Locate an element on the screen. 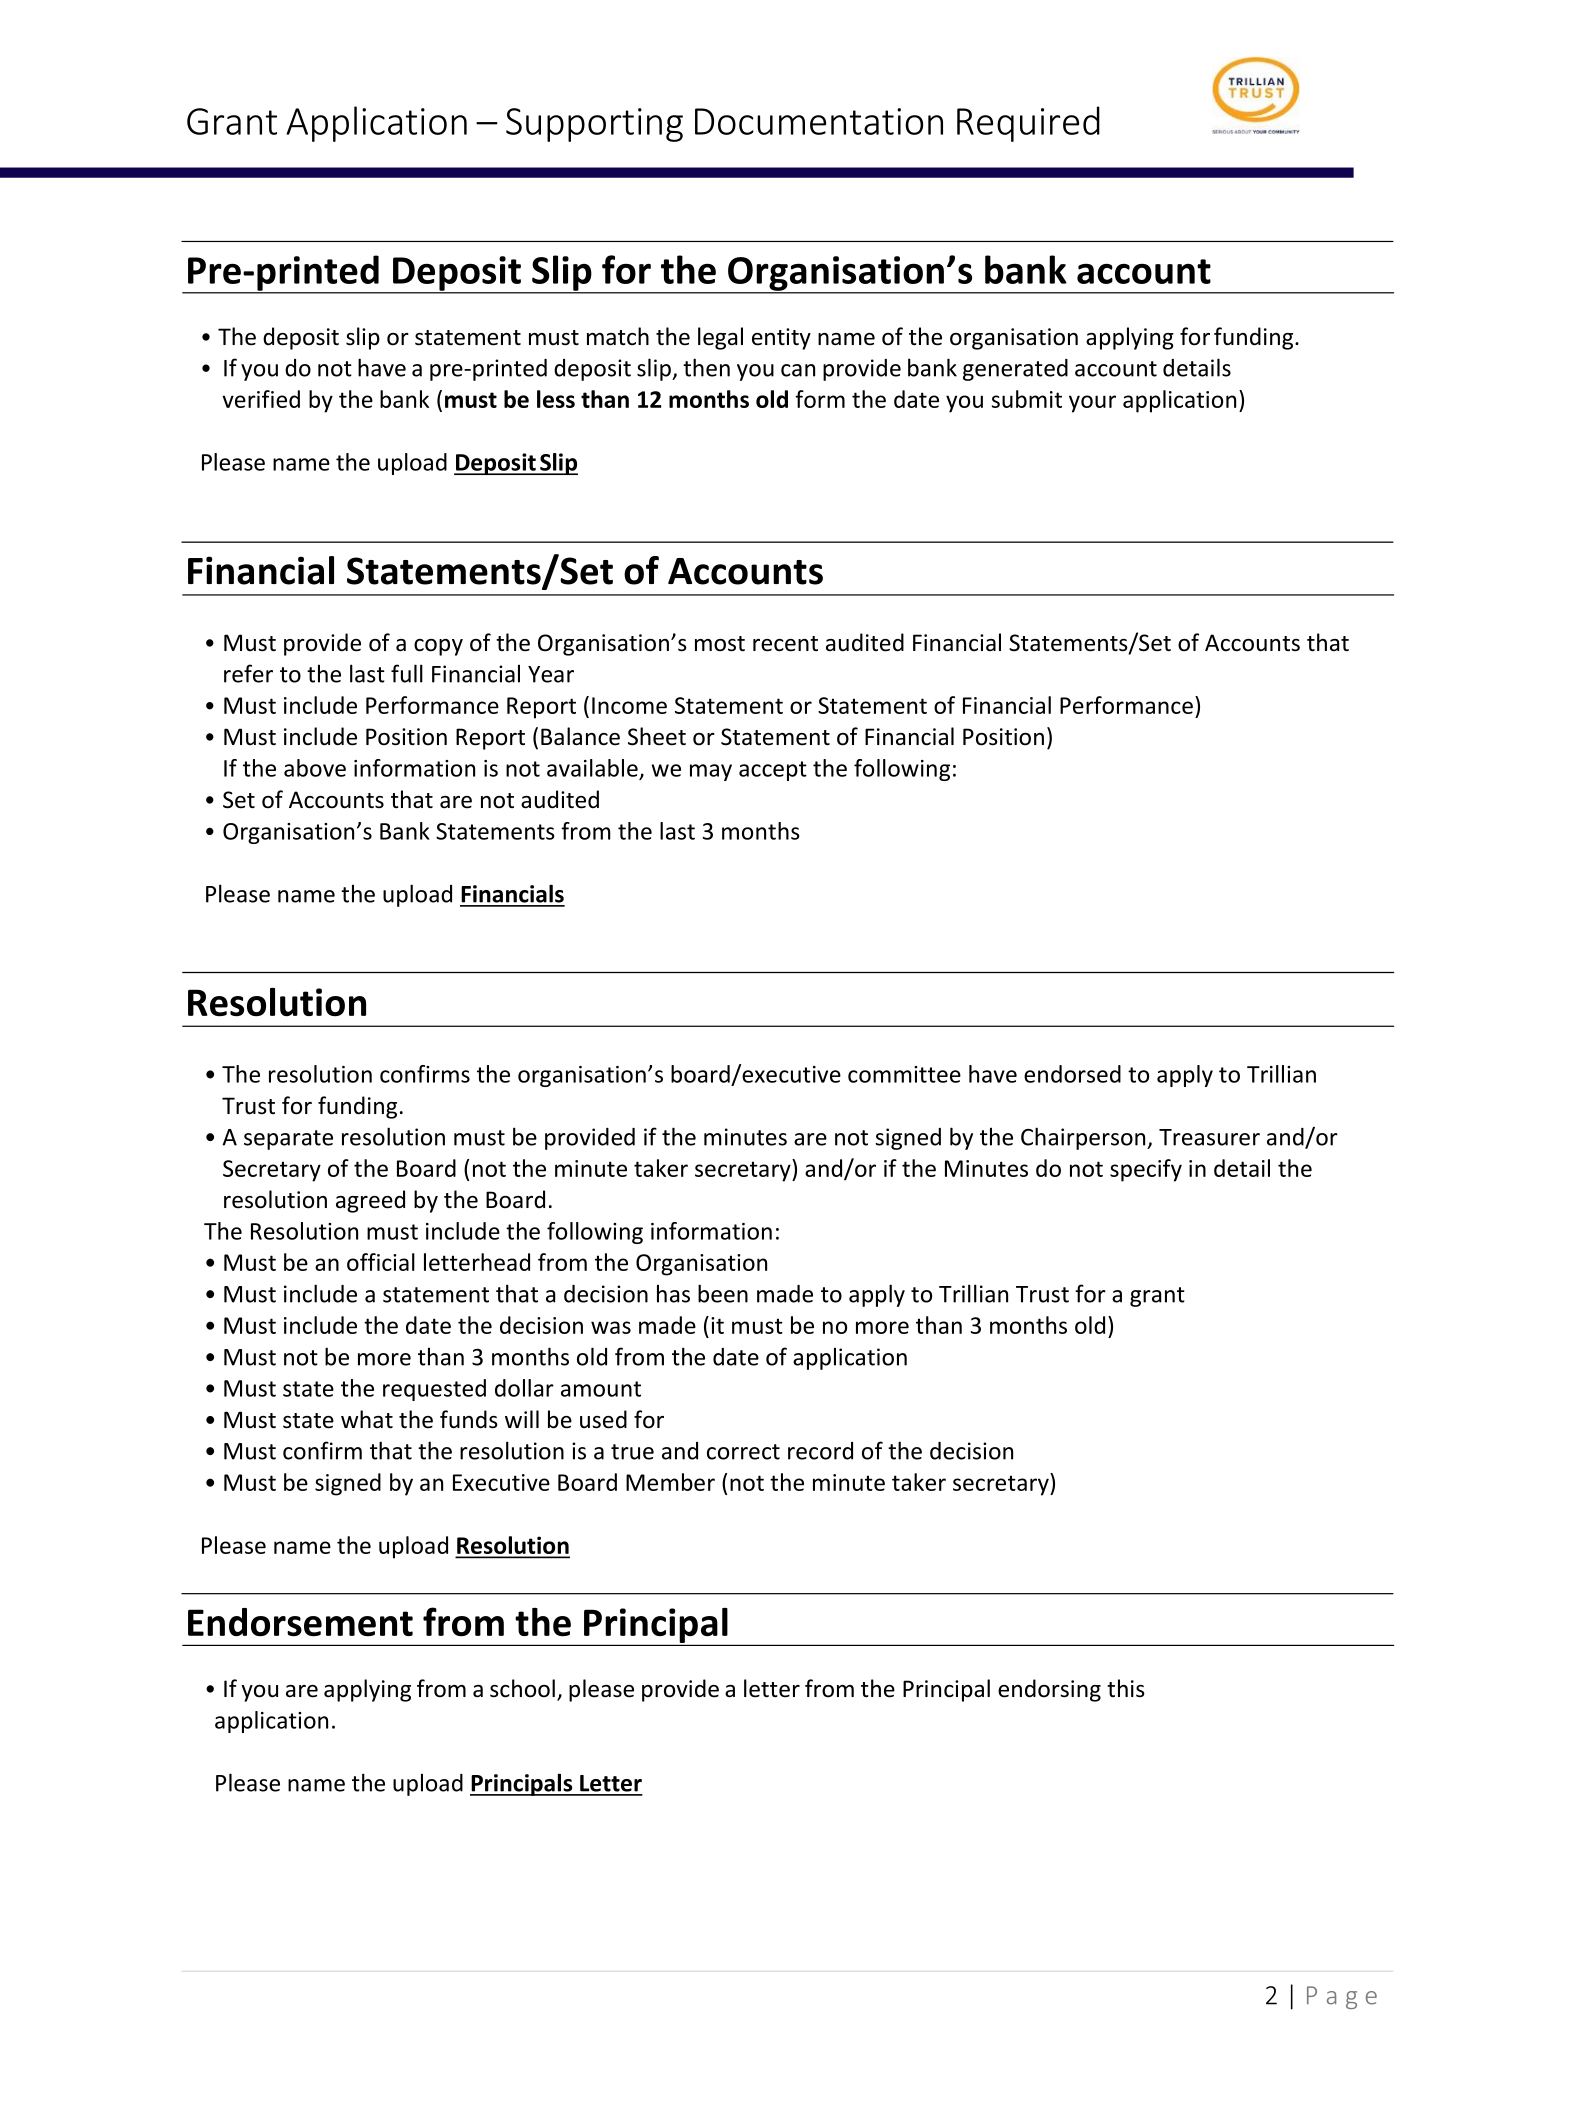  endorsed is located at coordinates (1072, 1074).
